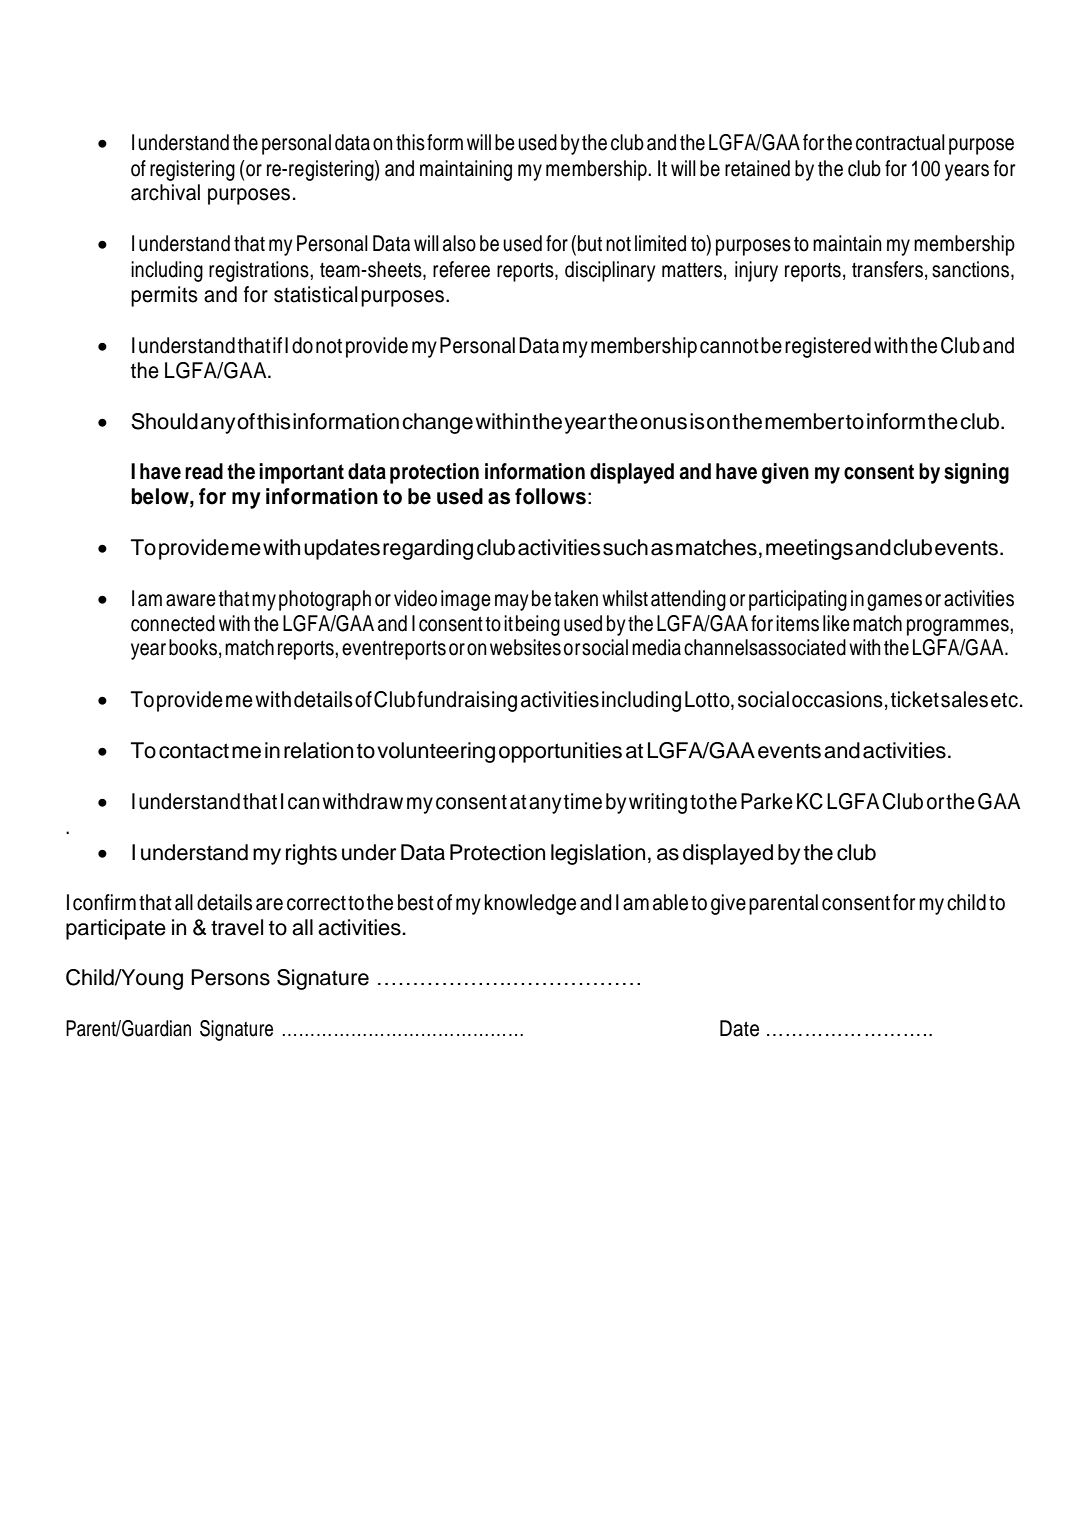 Image resolution: width=1080 pixels, height=1530 pixels. What do you see at coordinates (900, 142) in the image?
I see `contractual` at bounding box center [900, 142].
